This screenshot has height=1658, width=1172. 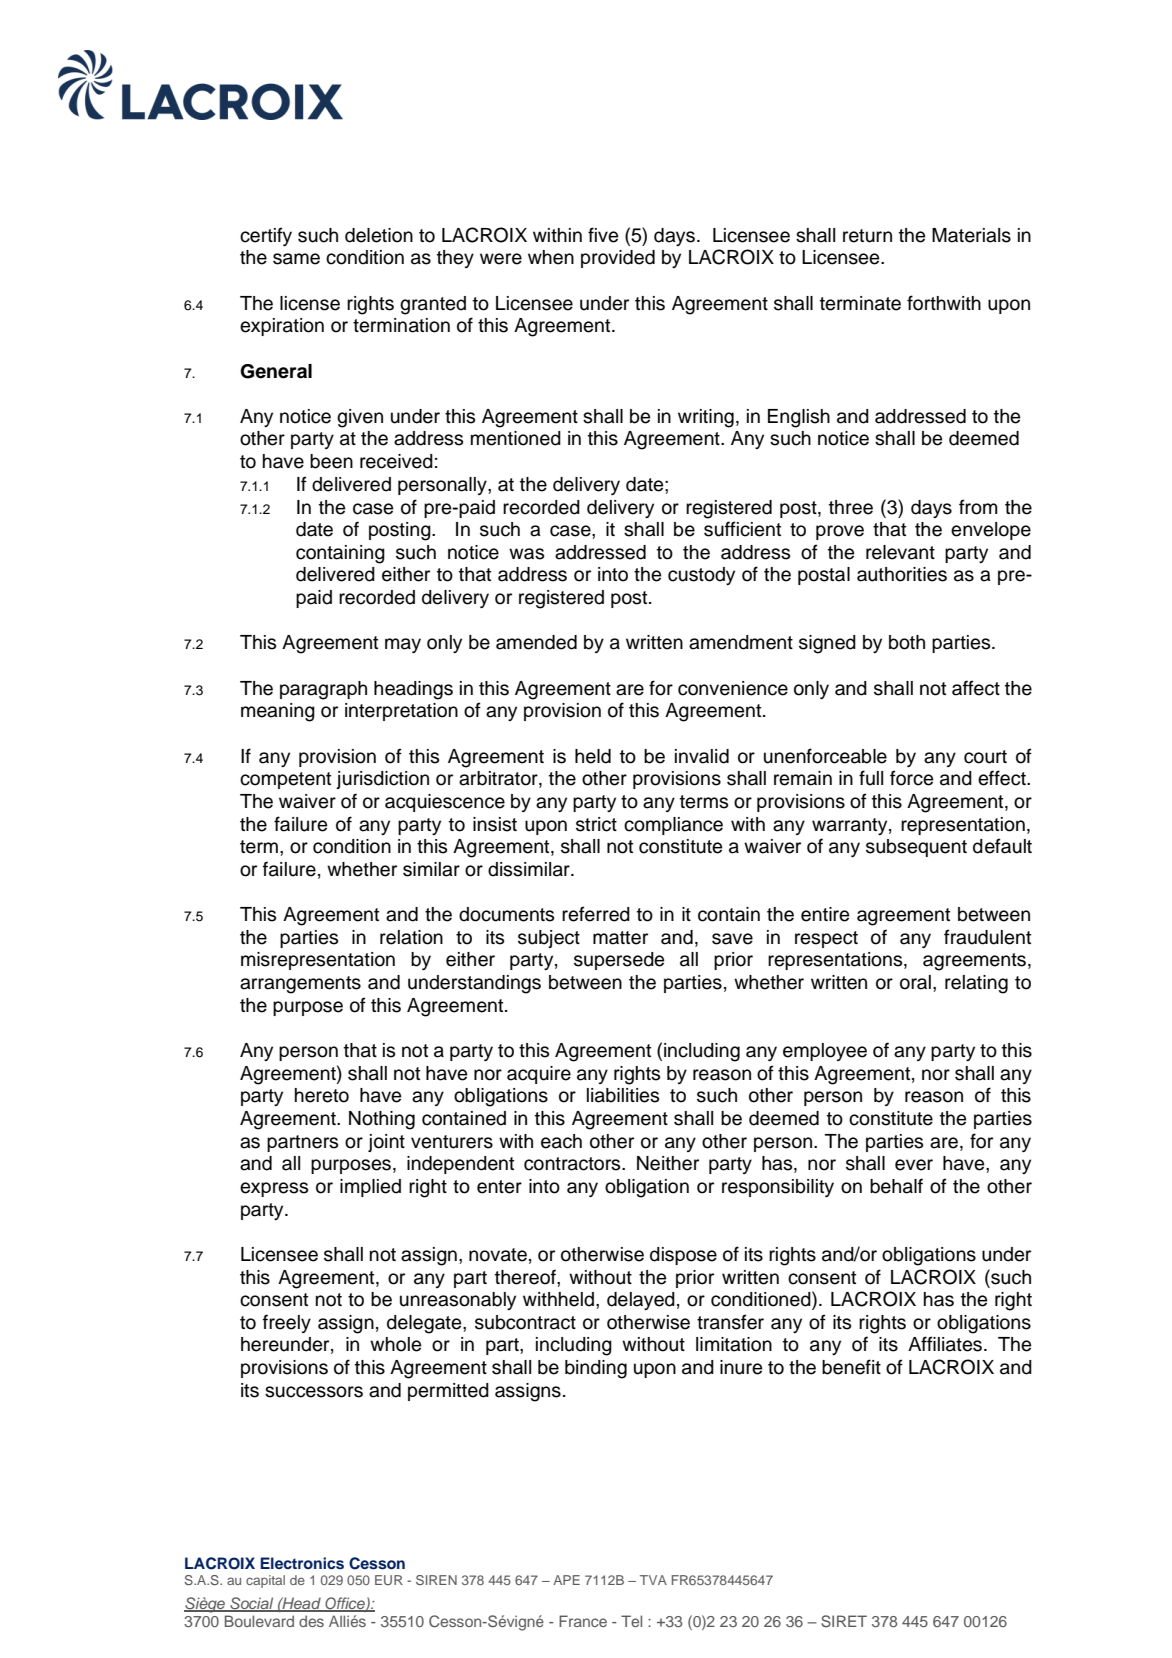 I want to click on same, so click(x=296, y=259).
